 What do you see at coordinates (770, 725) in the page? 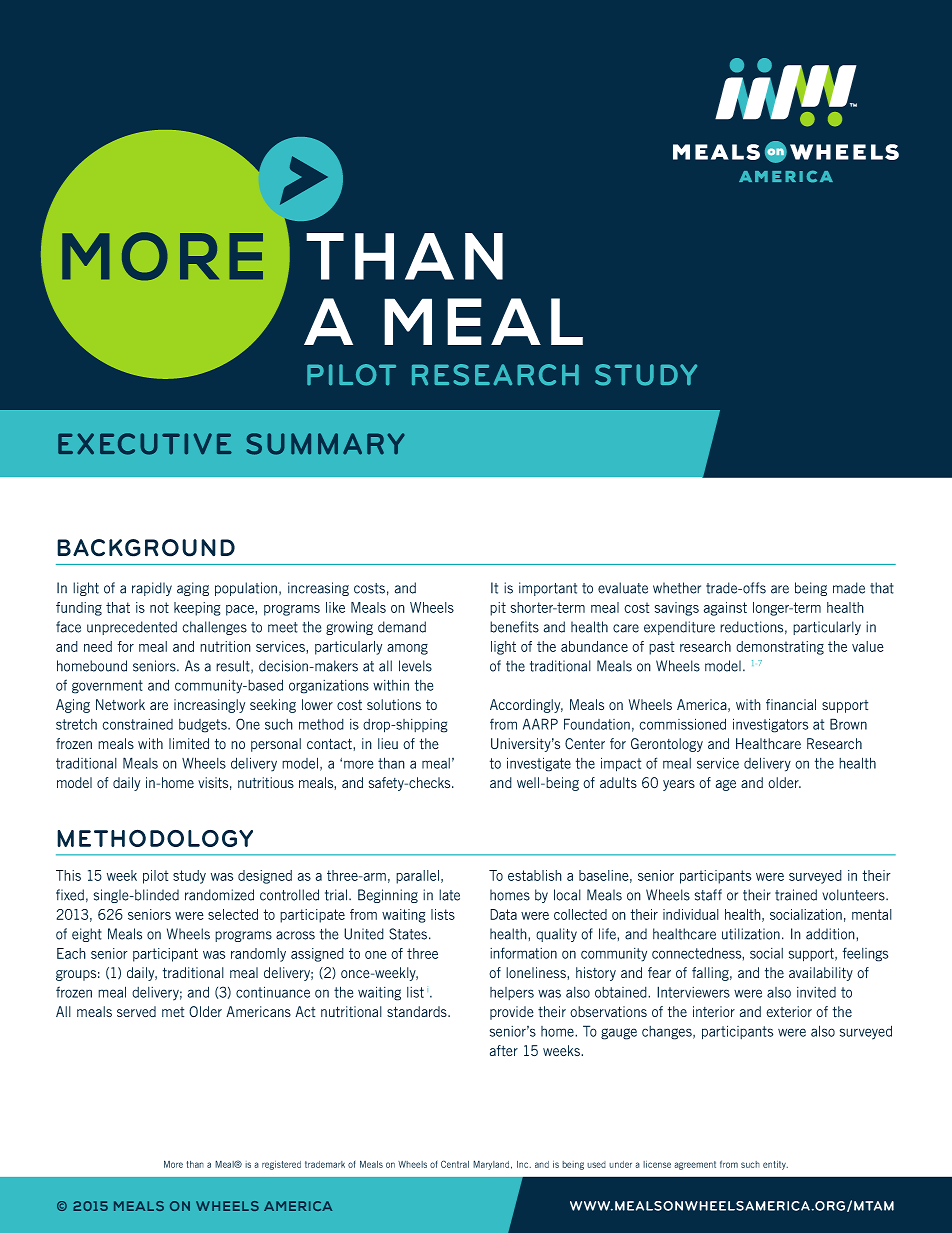
I see `investigators` at bounding box center [770, 725].
